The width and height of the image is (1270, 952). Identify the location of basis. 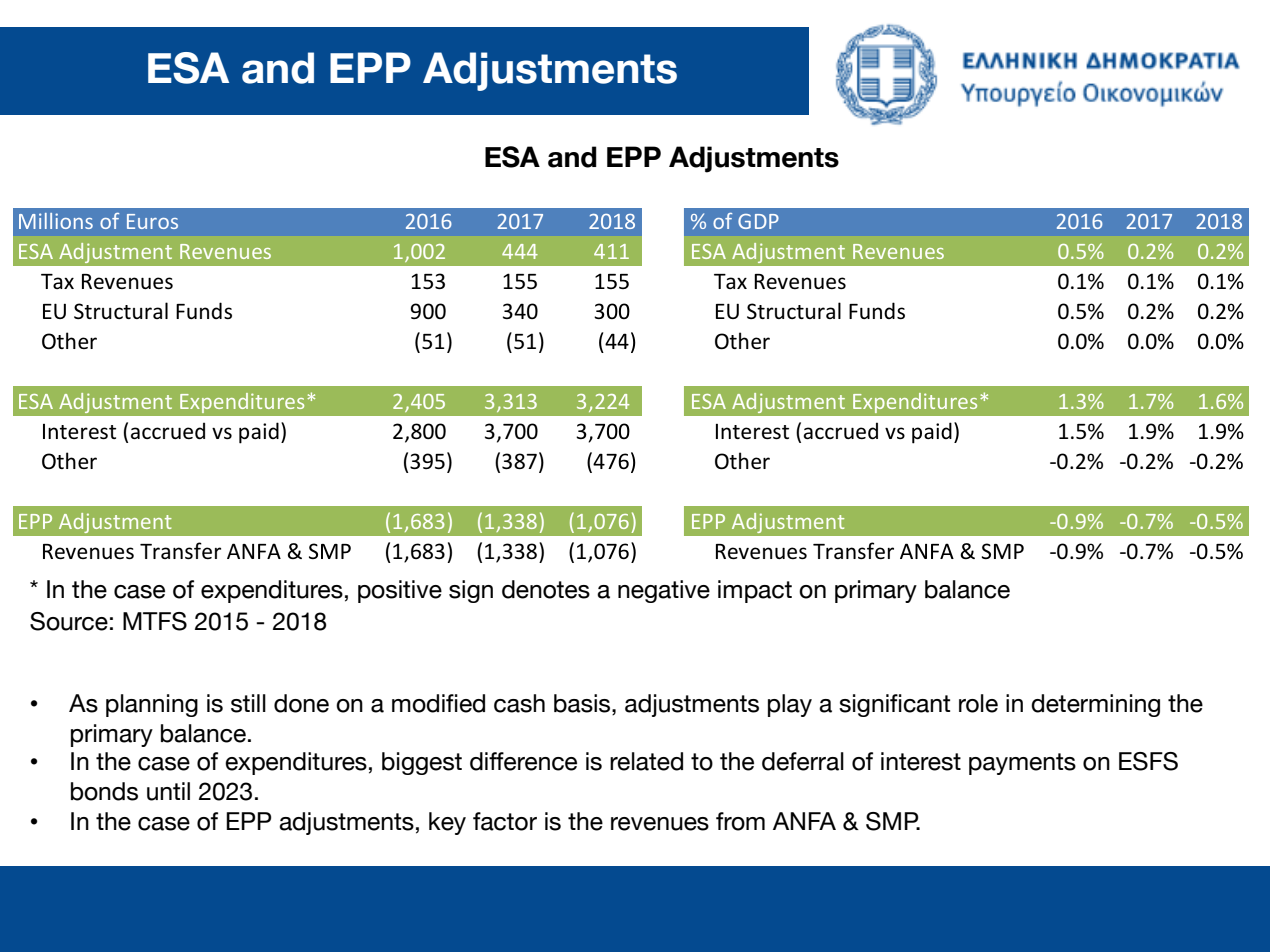
(583, 703).
